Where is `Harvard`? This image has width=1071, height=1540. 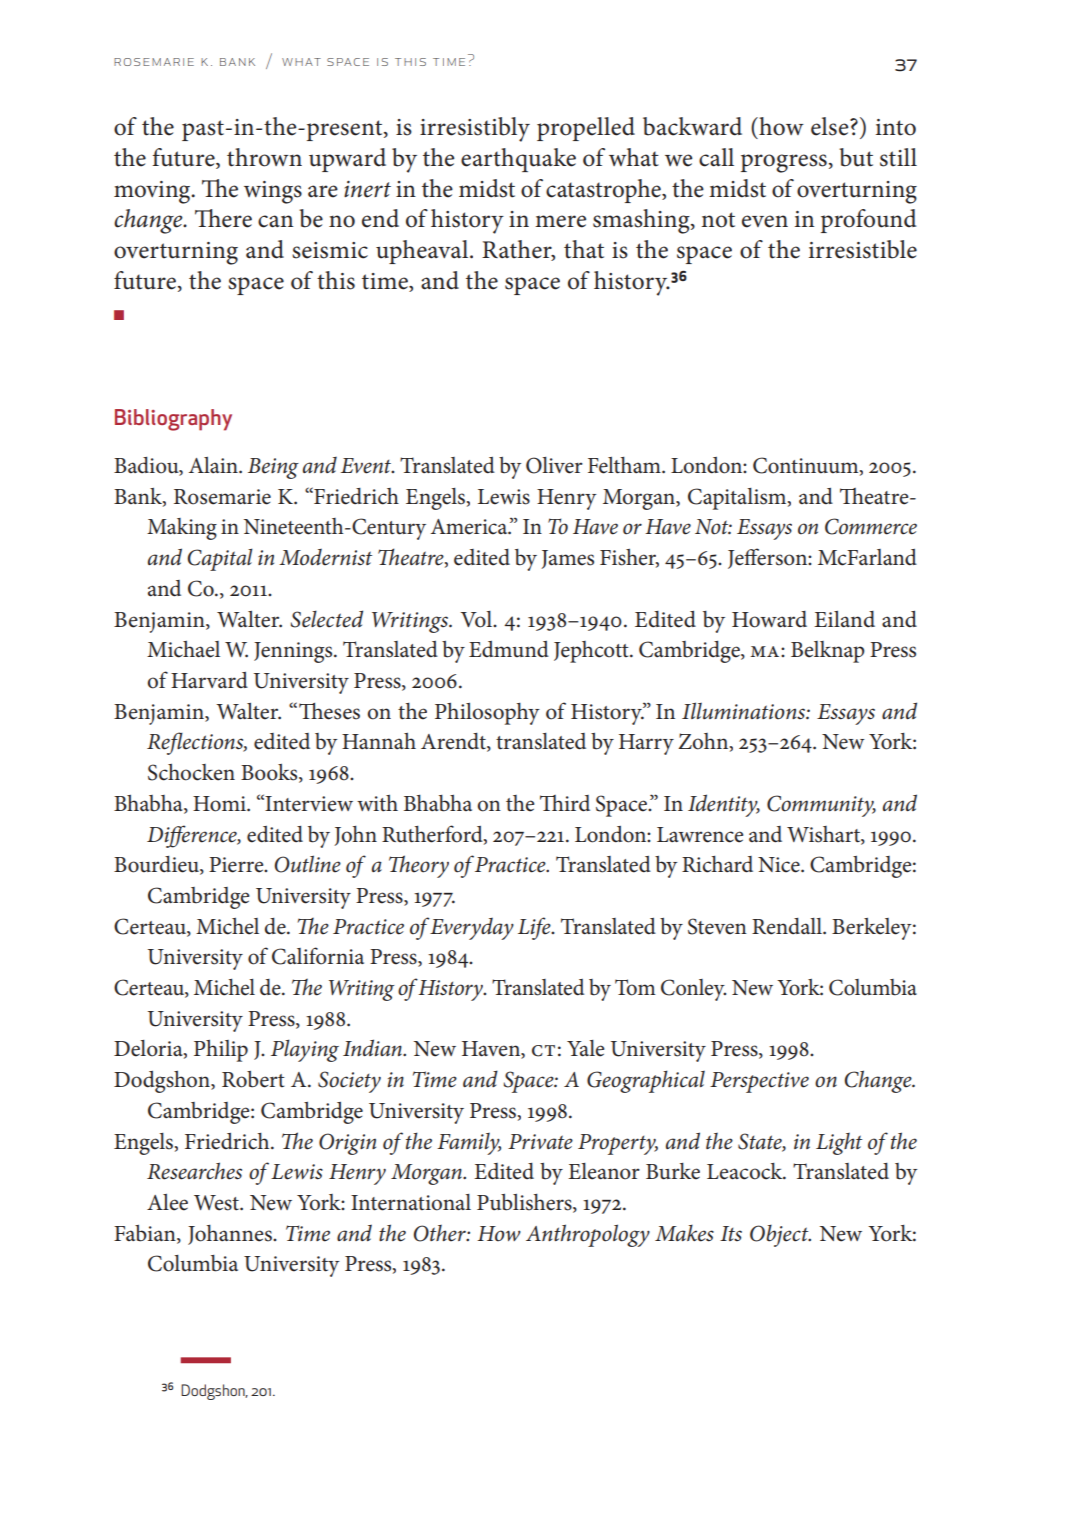
Harvard is located at coordinates (209, 680).
